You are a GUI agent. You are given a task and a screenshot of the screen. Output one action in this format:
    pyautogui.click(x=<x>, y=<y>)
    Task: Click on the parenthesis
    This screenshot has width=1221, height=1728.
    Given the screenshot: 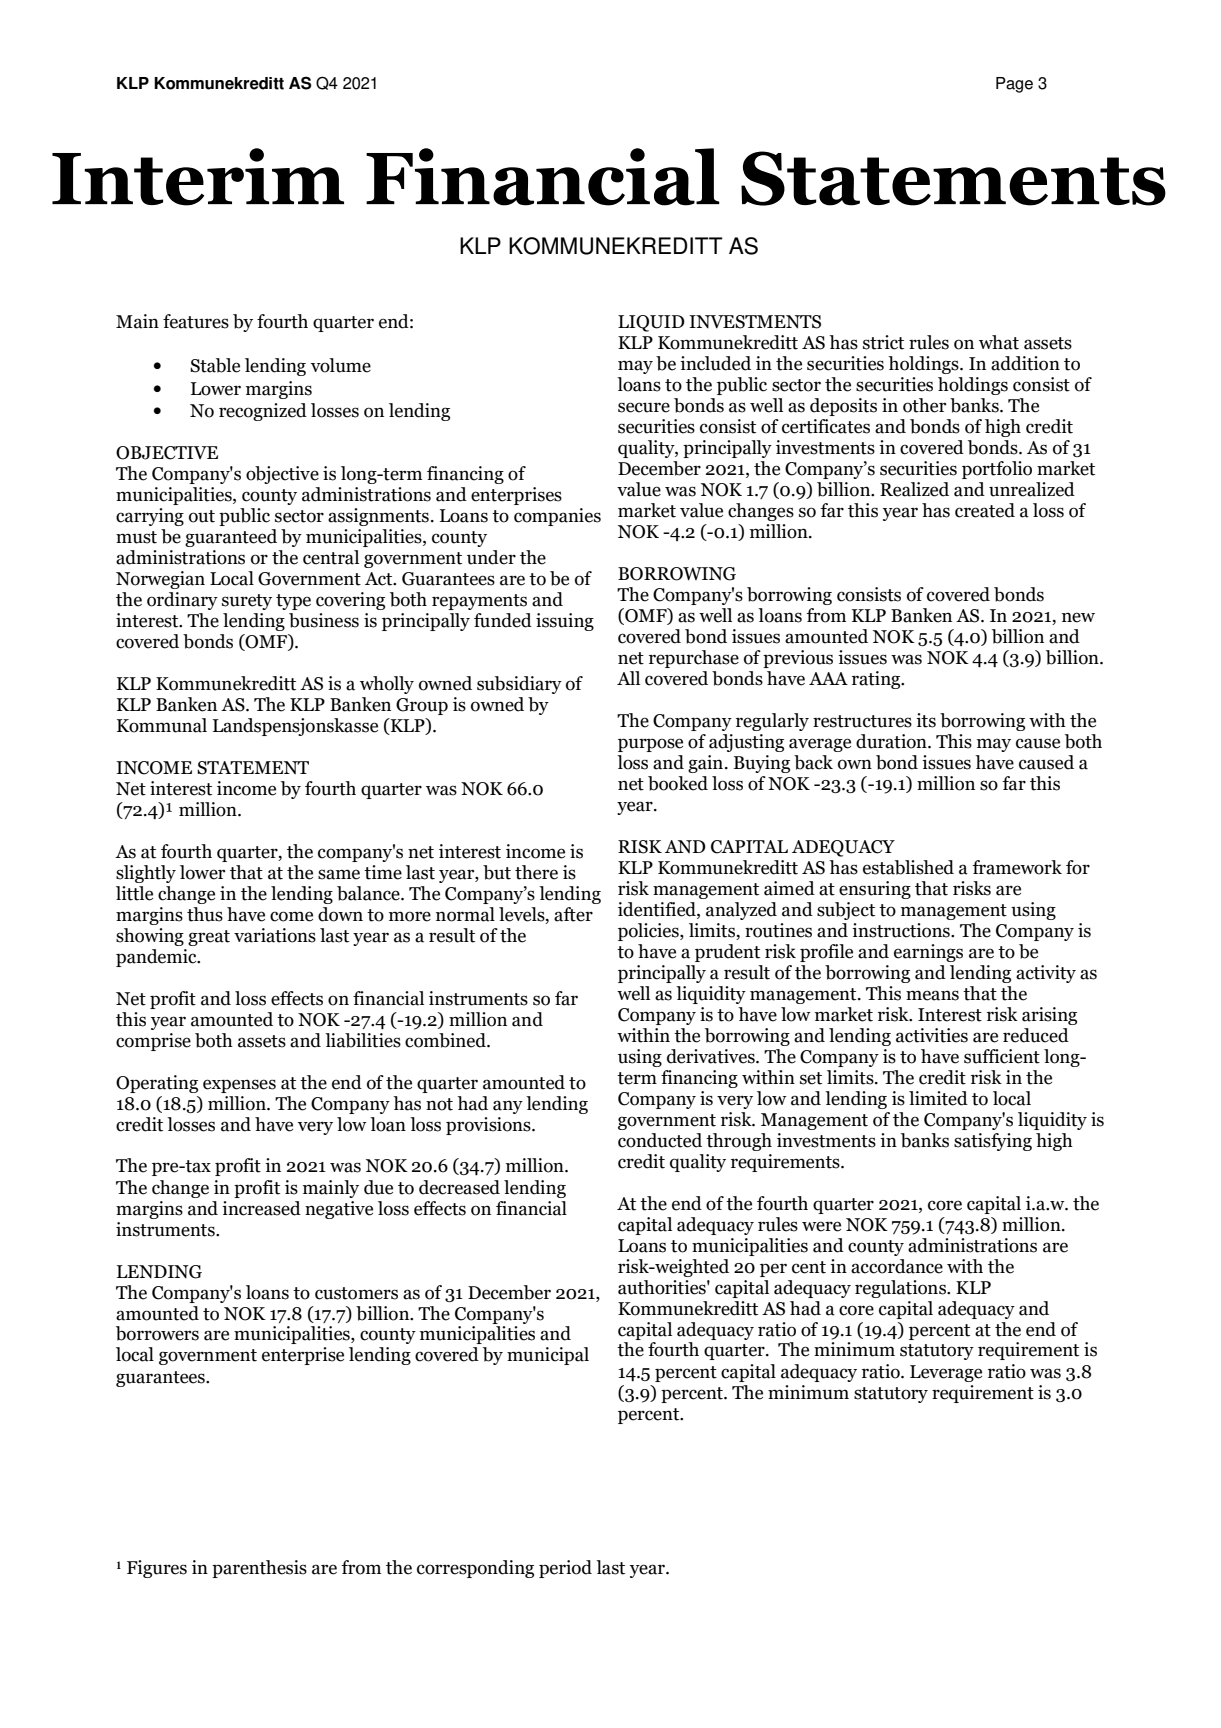 What is the action you would take?
    pyautogui.click(x=259, y=1569)
